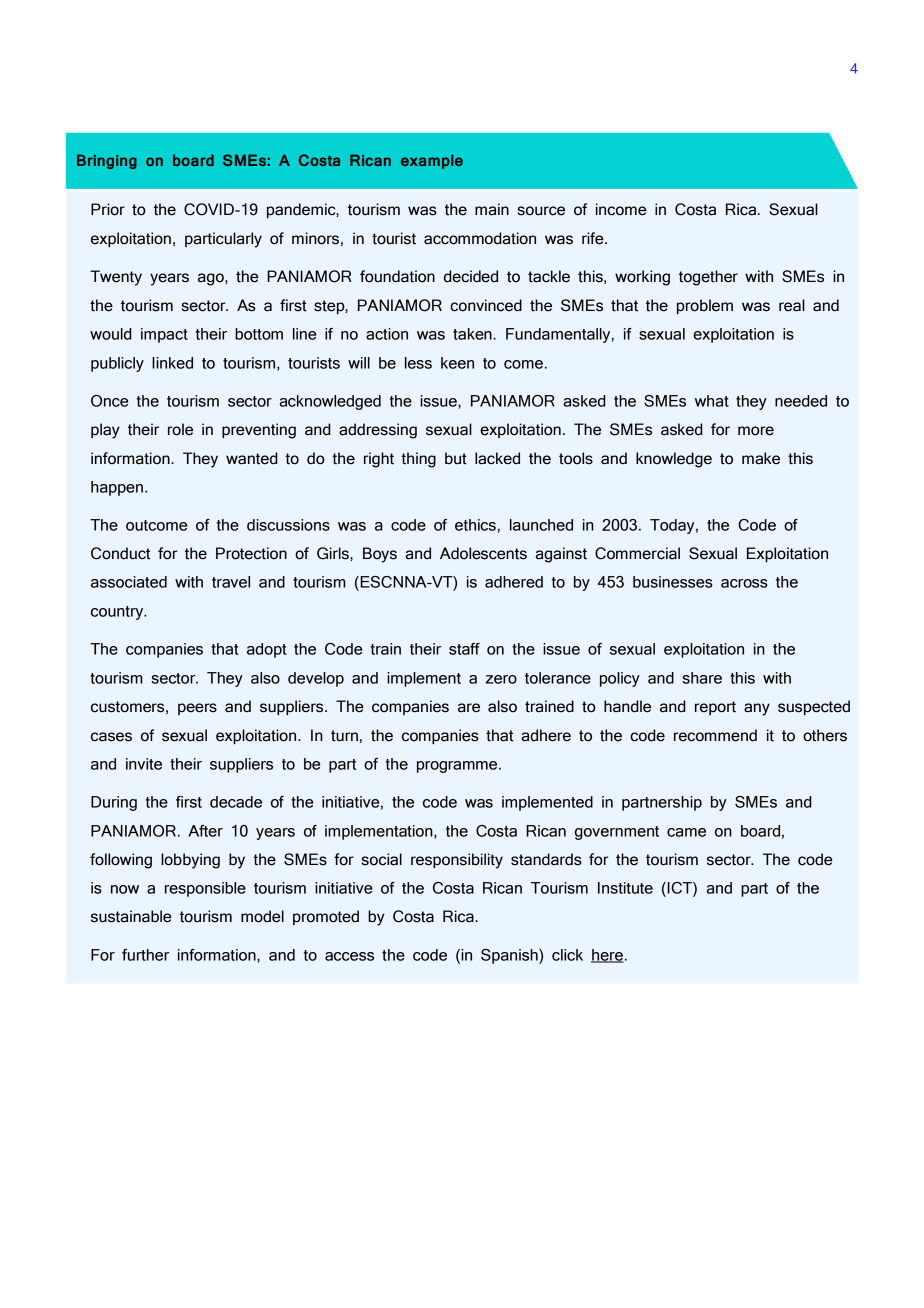 The width and height of the screenshot is (924, 1308). Describe the element at coordinates (492, 209) in the screenshot. I see `main` at that location.
